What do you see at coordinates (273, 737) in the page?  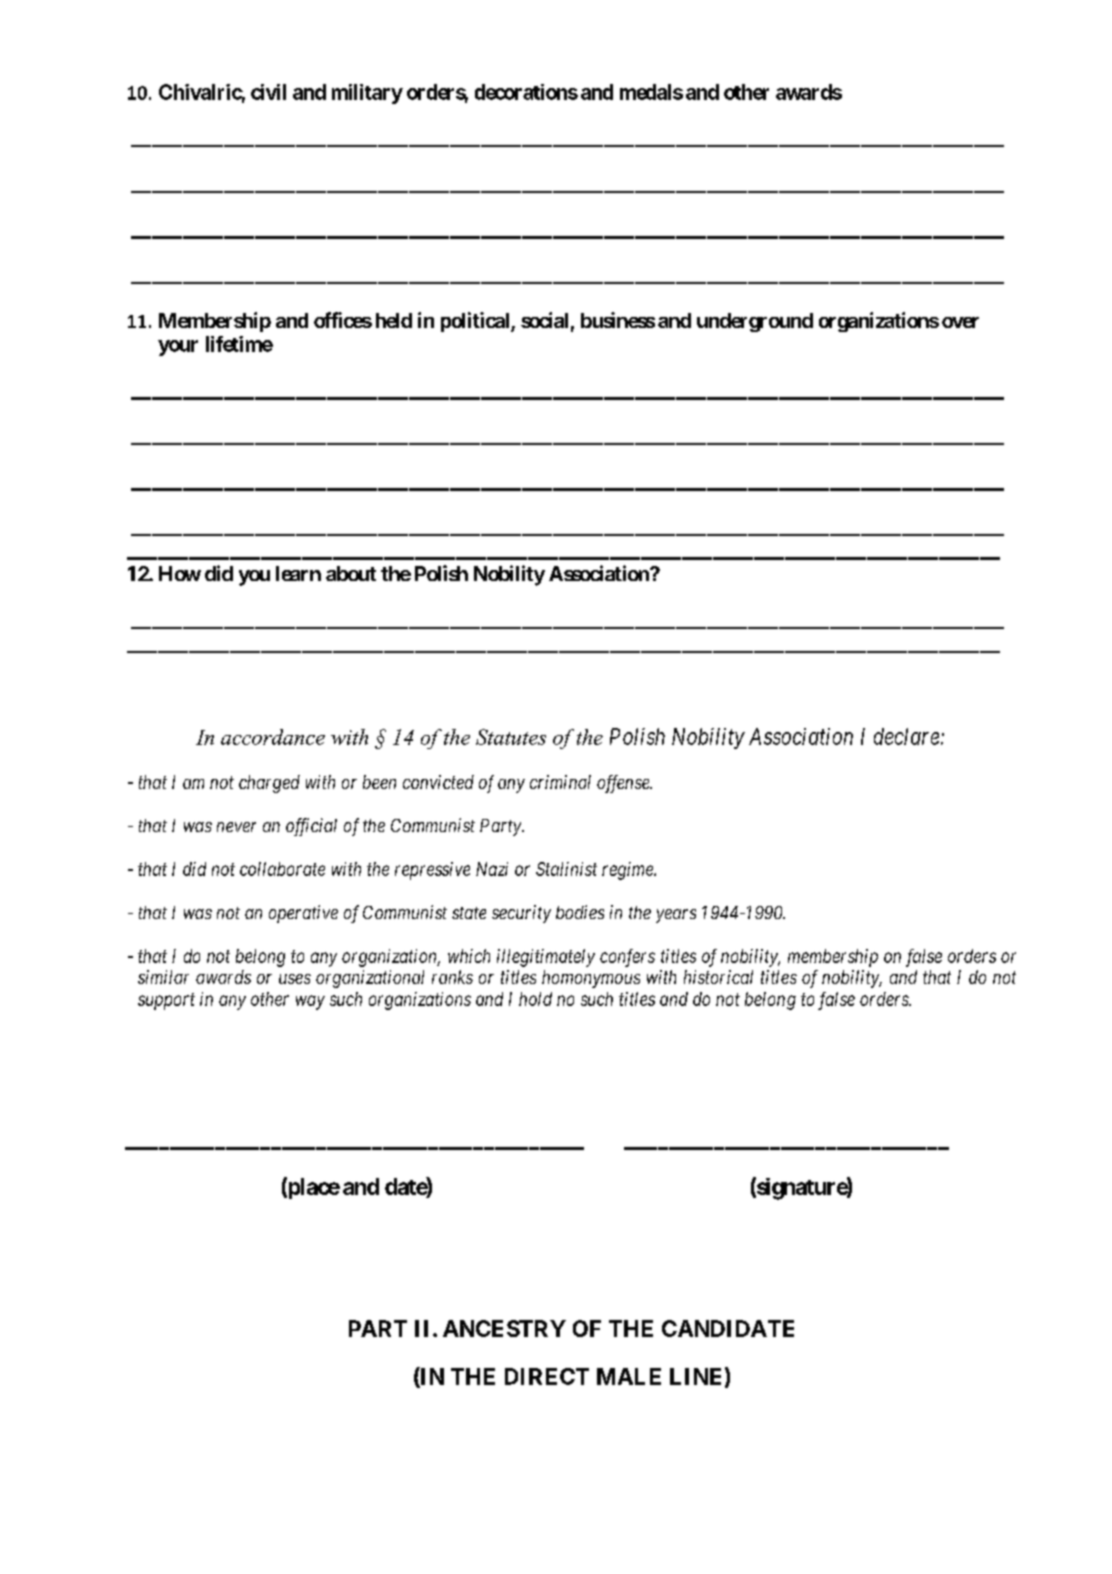 I see `accordance` at bounding box center [273, 737].
